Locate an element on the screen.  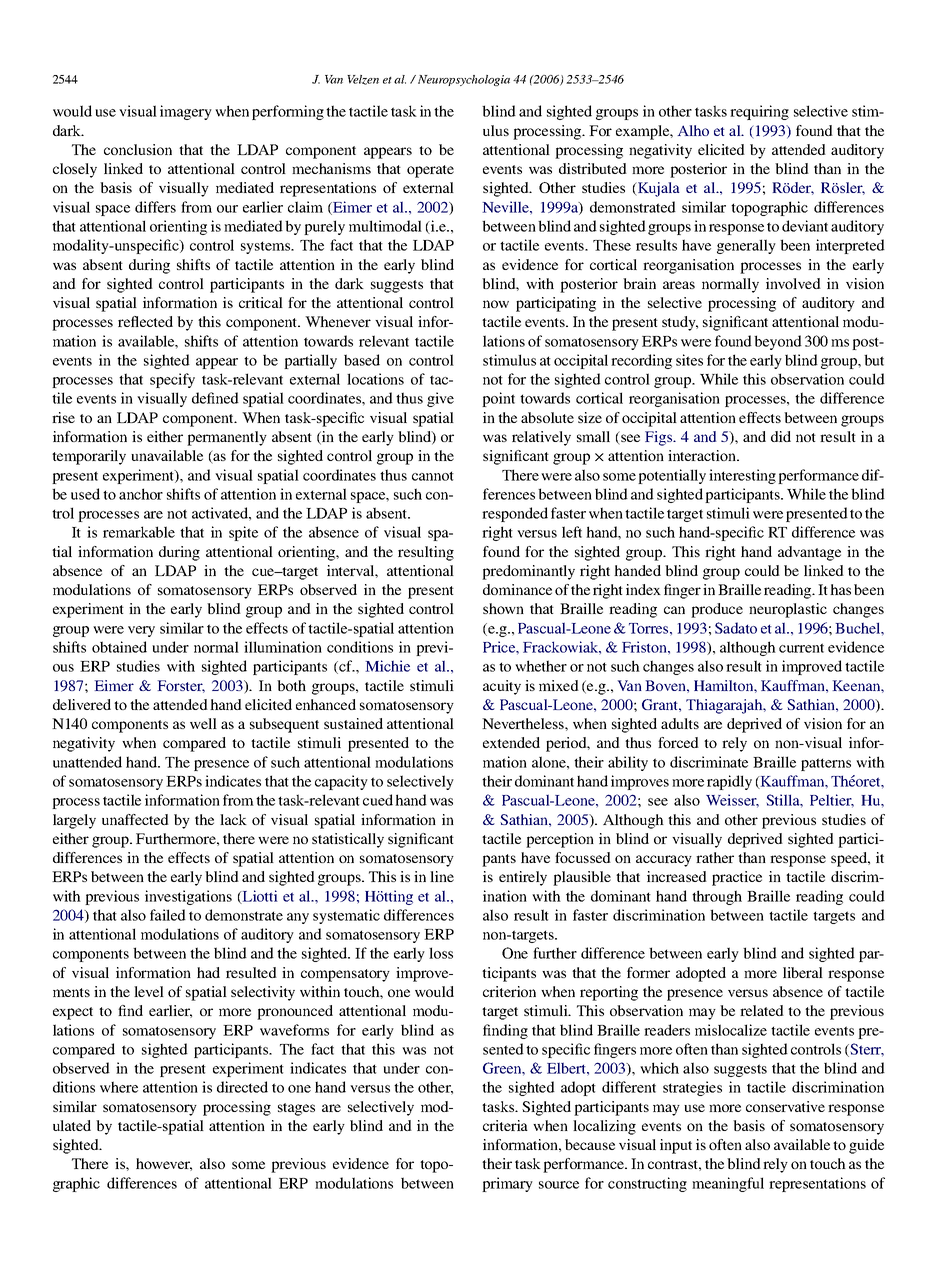
operate is located at coordinates (430, 171).
